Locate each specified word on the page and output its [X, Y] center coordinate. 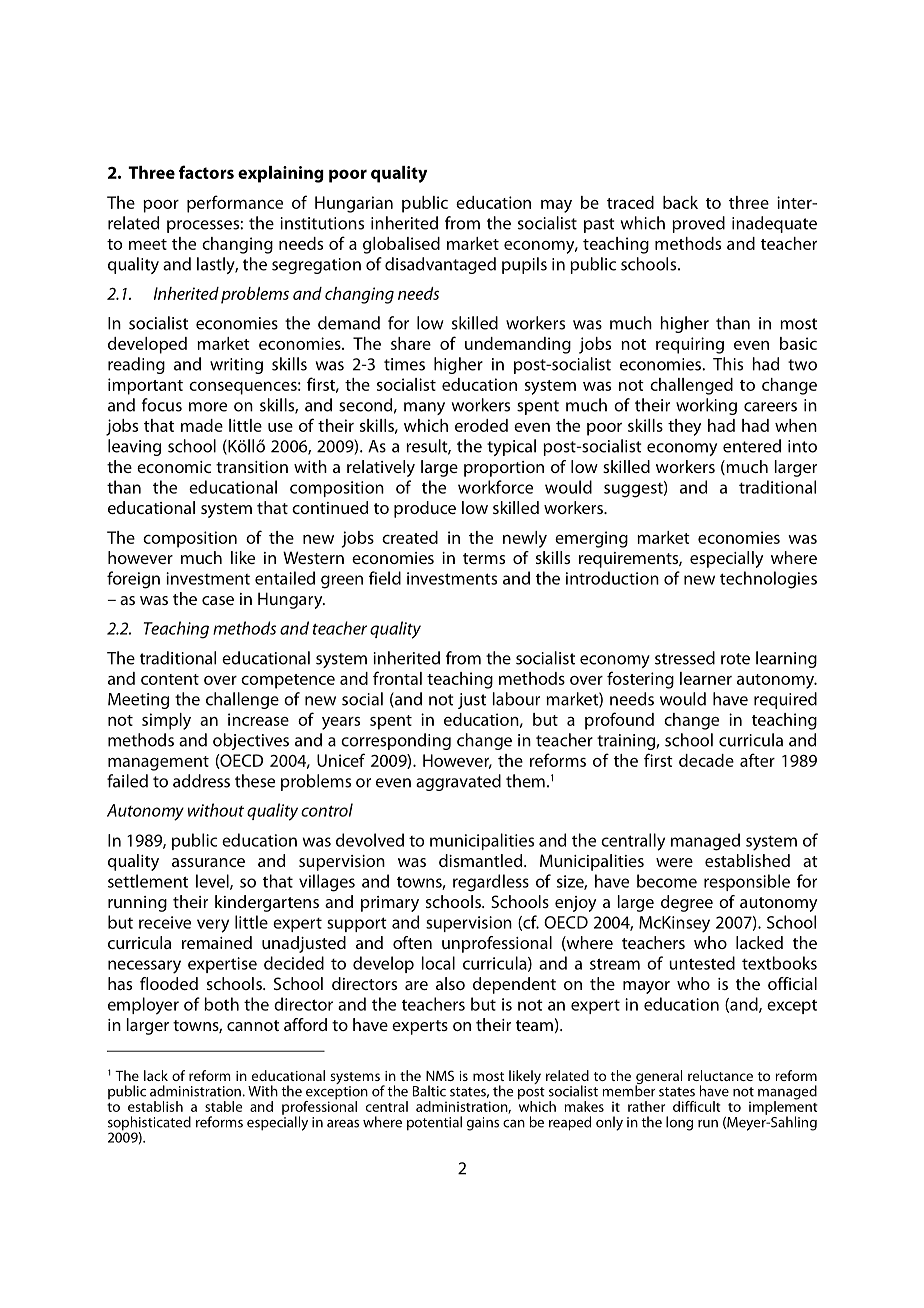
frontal [397, 678]
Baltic [429, 1091]
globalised [401, 245]
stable [223, 1106]
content [170, 679]
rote [735, 659]
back [680, 202]
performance [235, 204]
